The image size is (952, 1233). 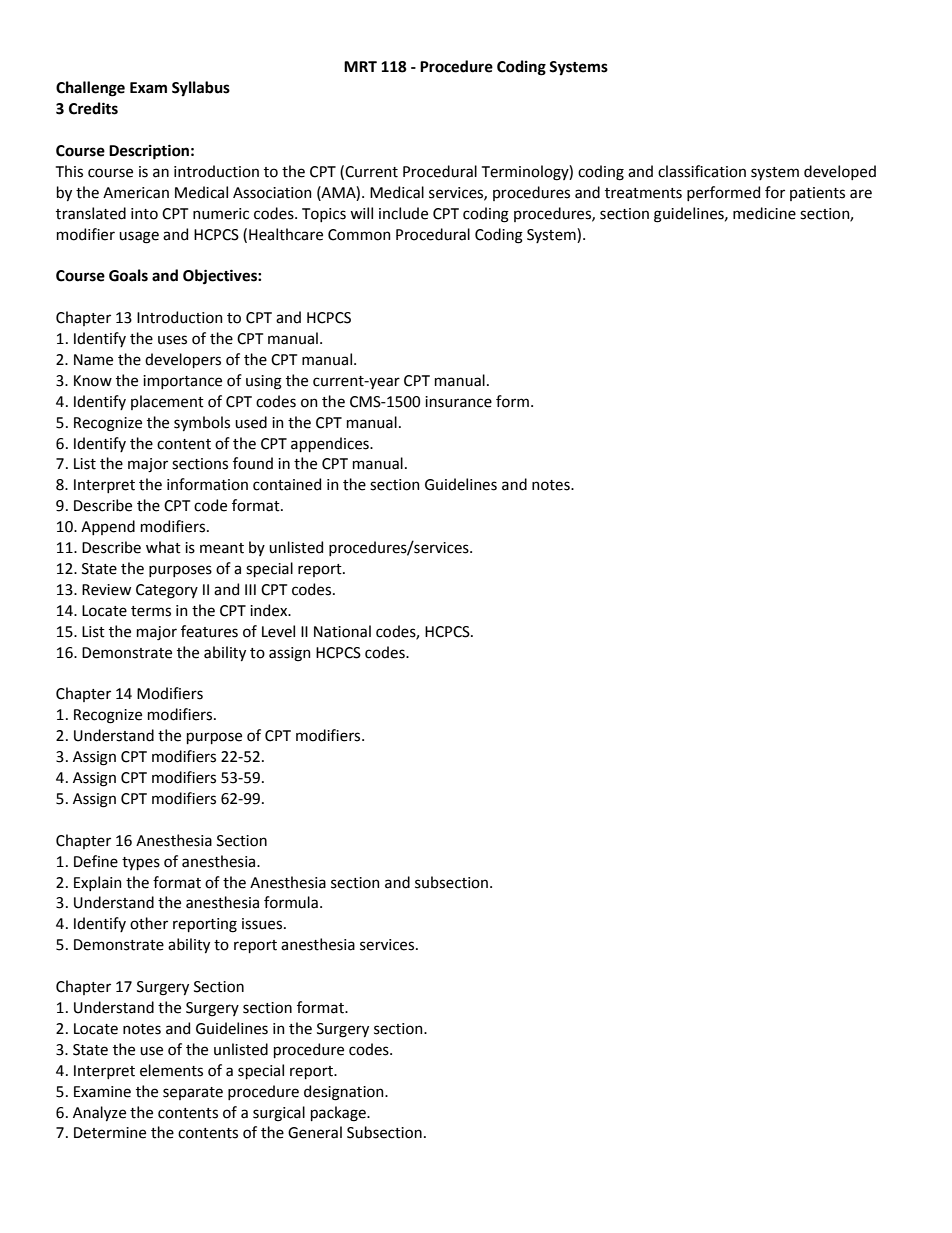 I want to click on designation, so click(x=345, y=1093).
